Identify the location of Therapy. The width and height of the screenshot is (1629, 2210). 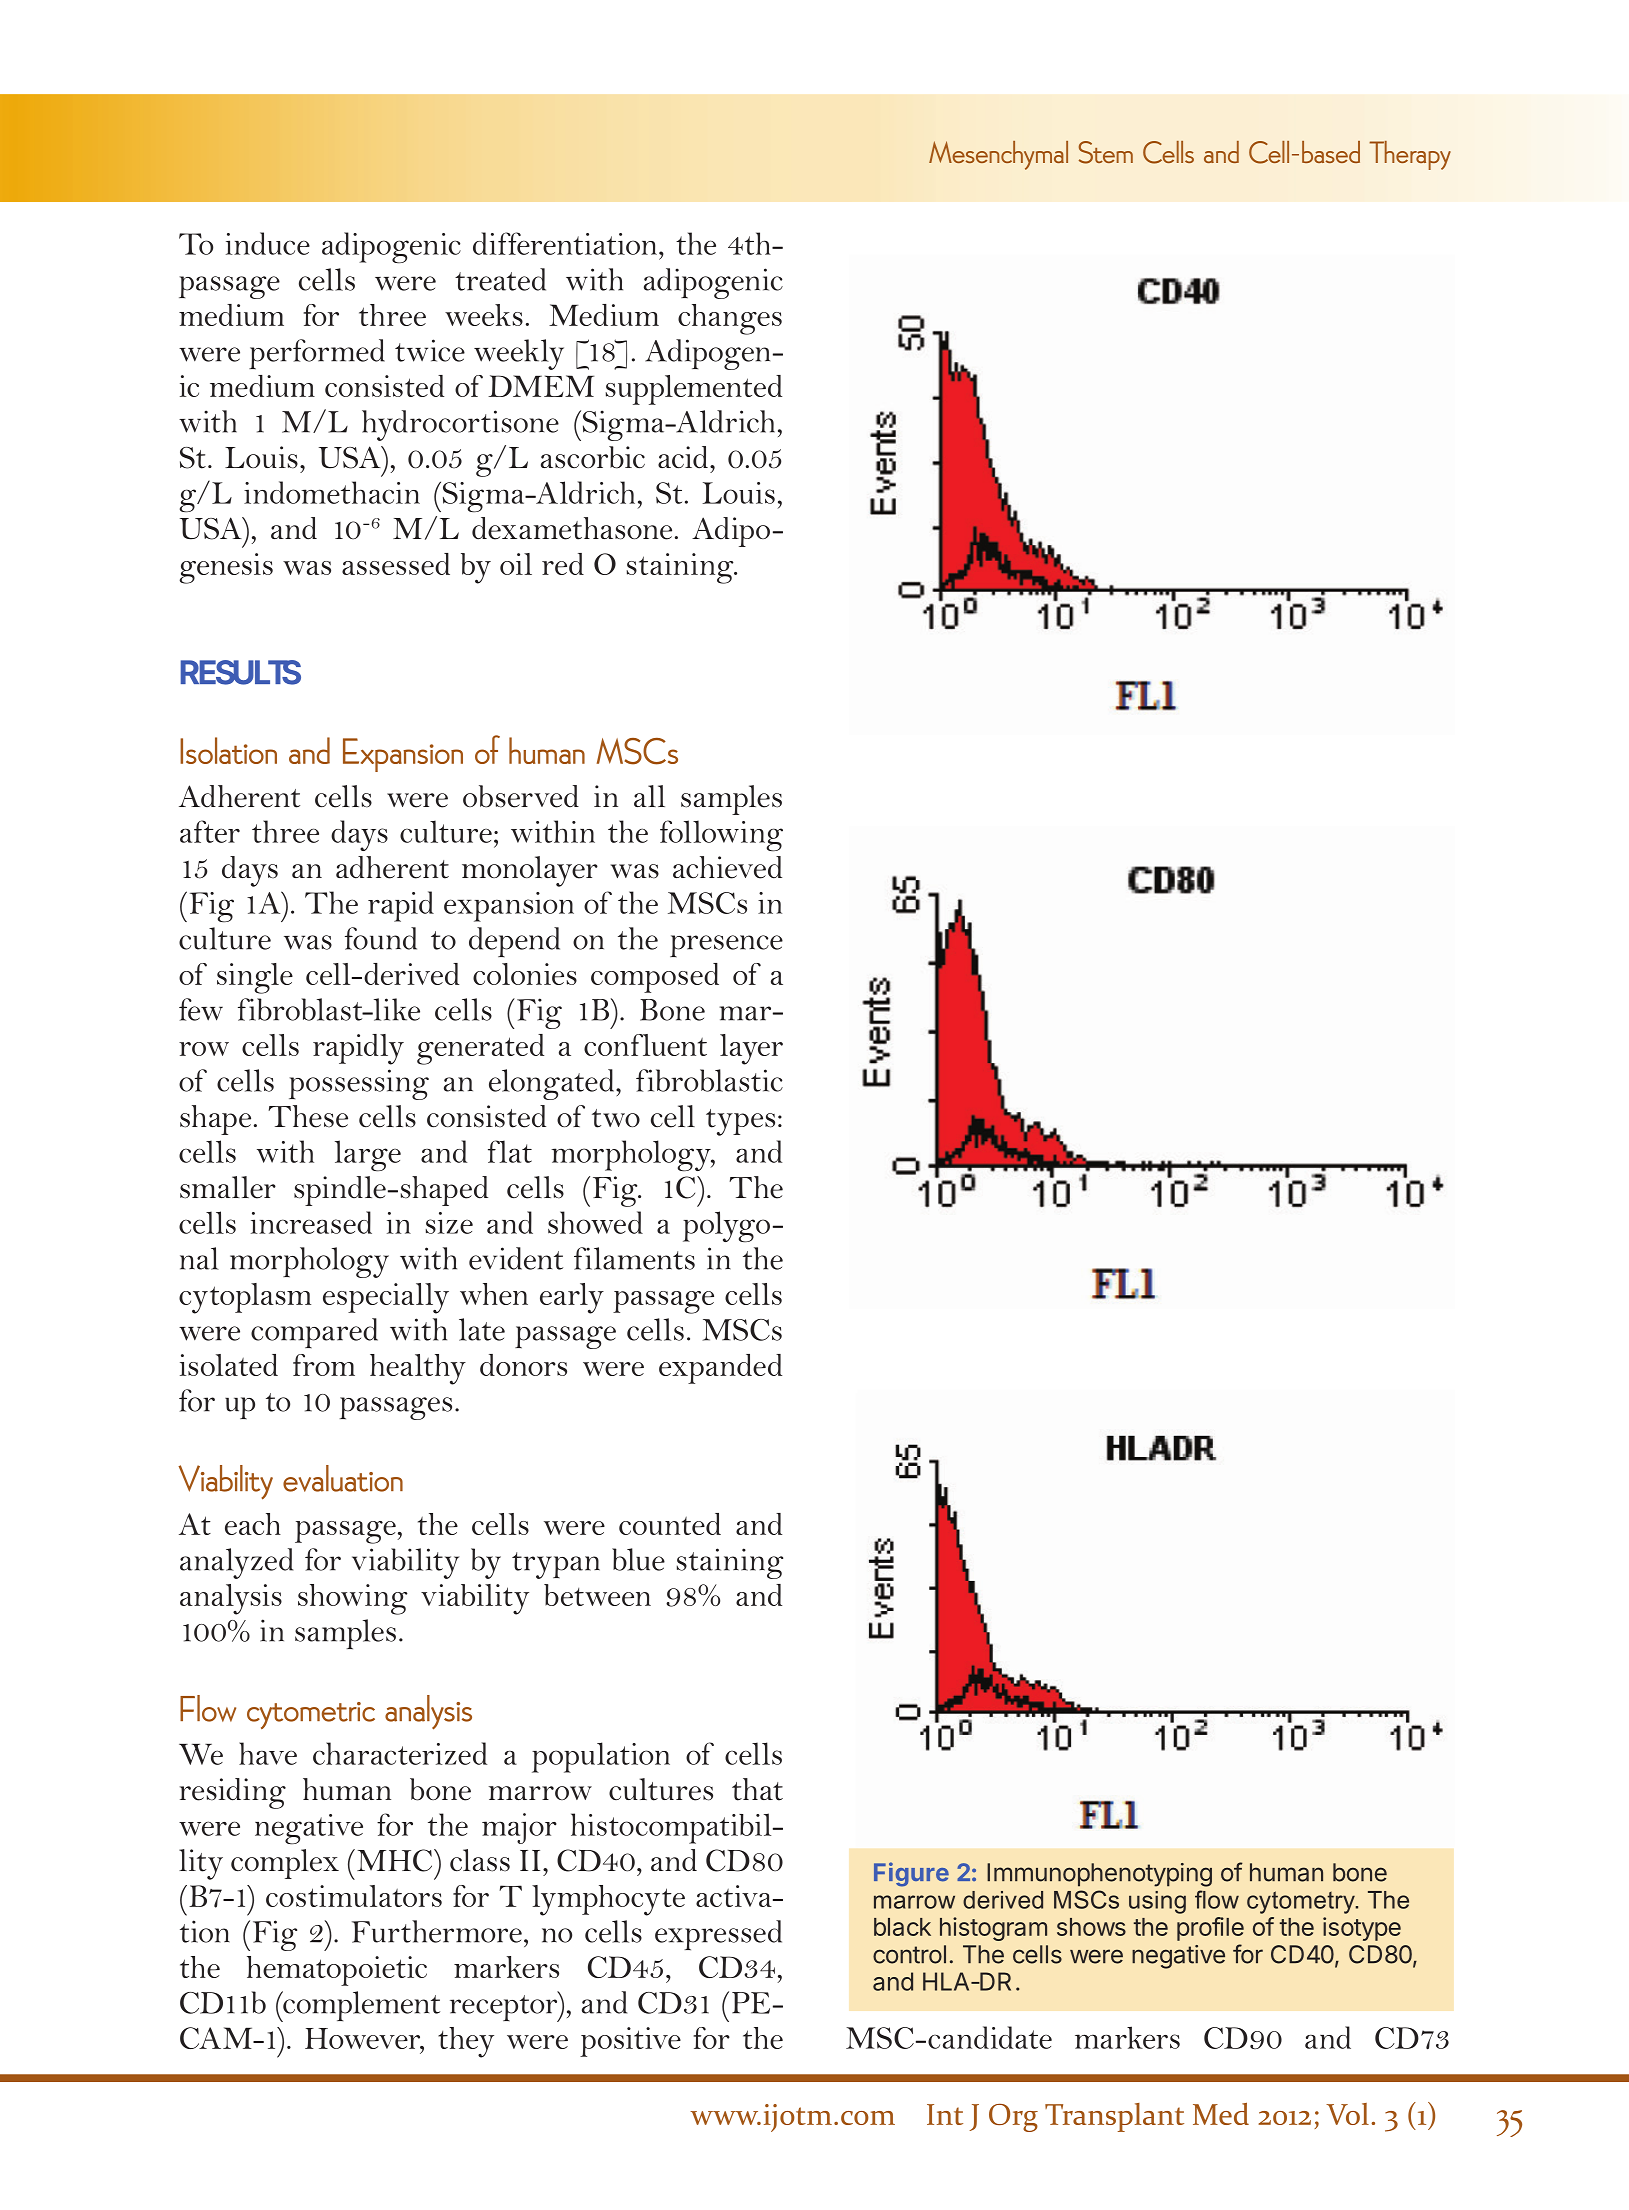
(1410, 155).
